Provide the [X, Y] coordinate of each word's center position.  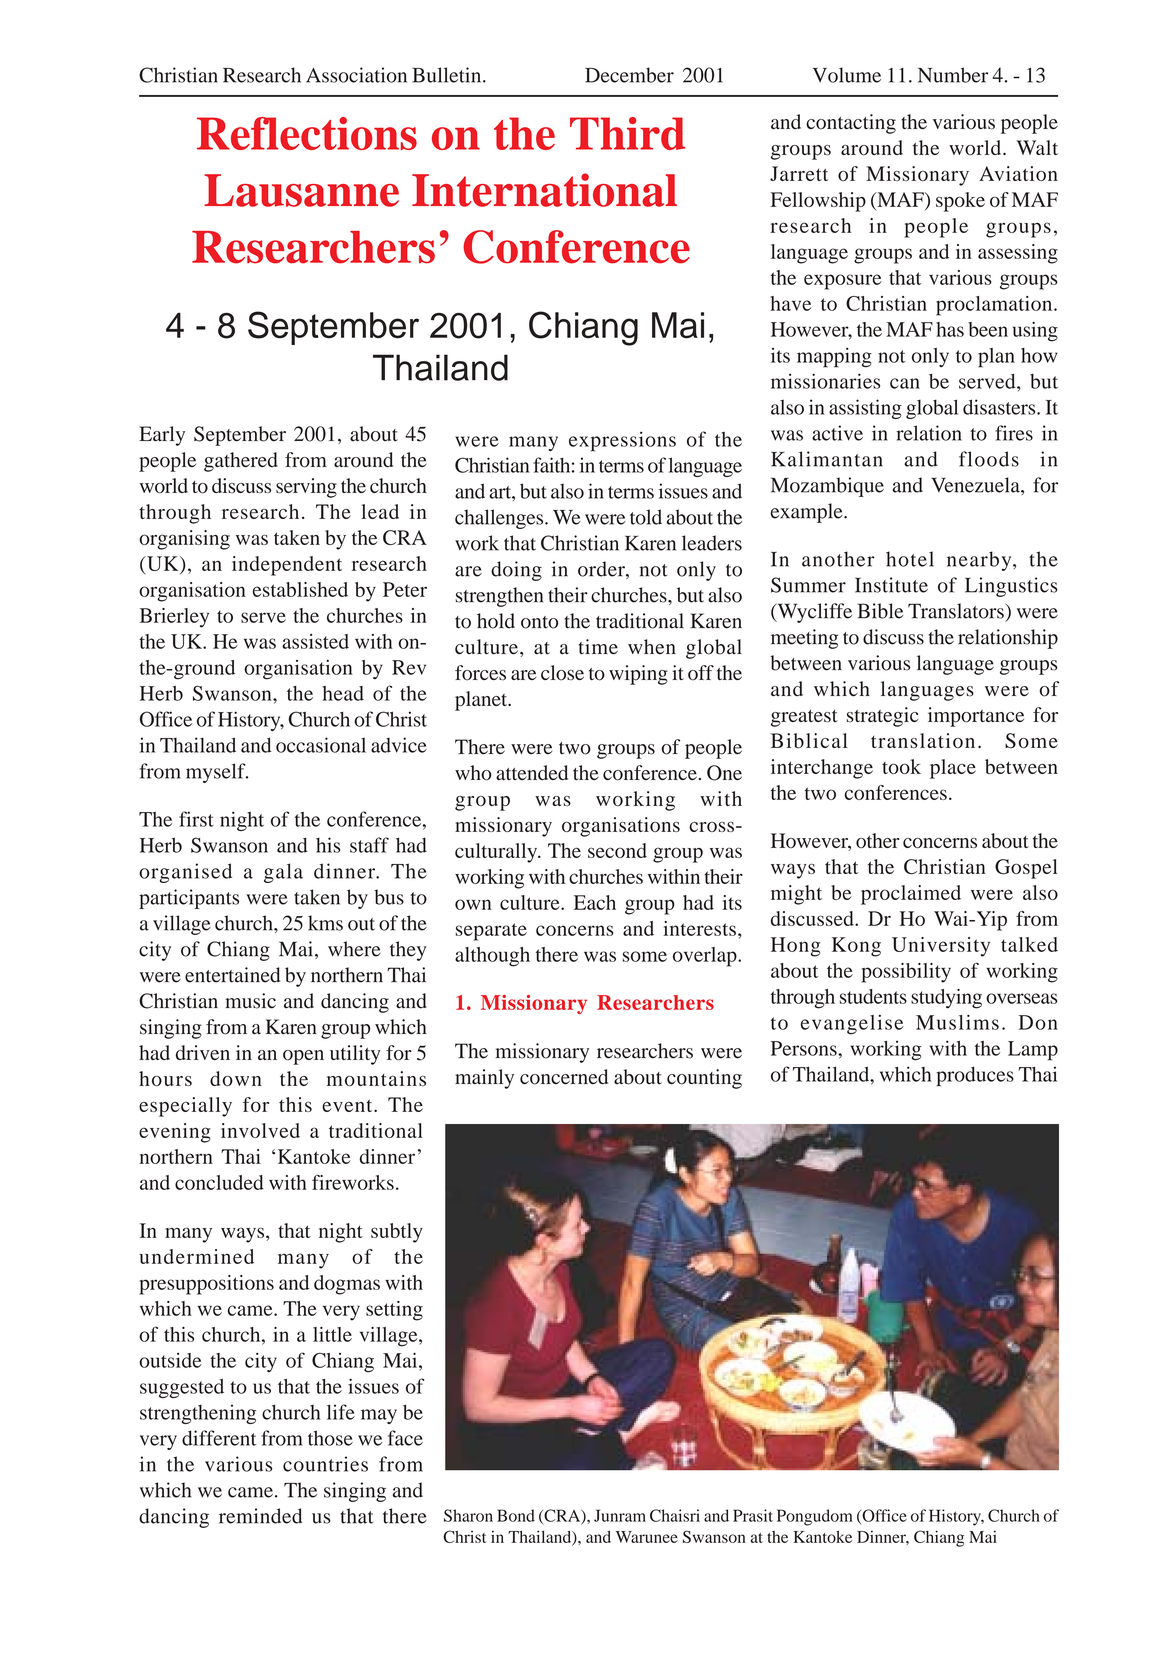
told [646, 517]
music [250, 1001]
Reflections [307, 133]
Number [953, 75]
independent [287, 566]
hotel [910, 559]
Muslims [957, 1022]
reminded [260, 1516]
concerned [564, 1077]
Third [627, 133]
